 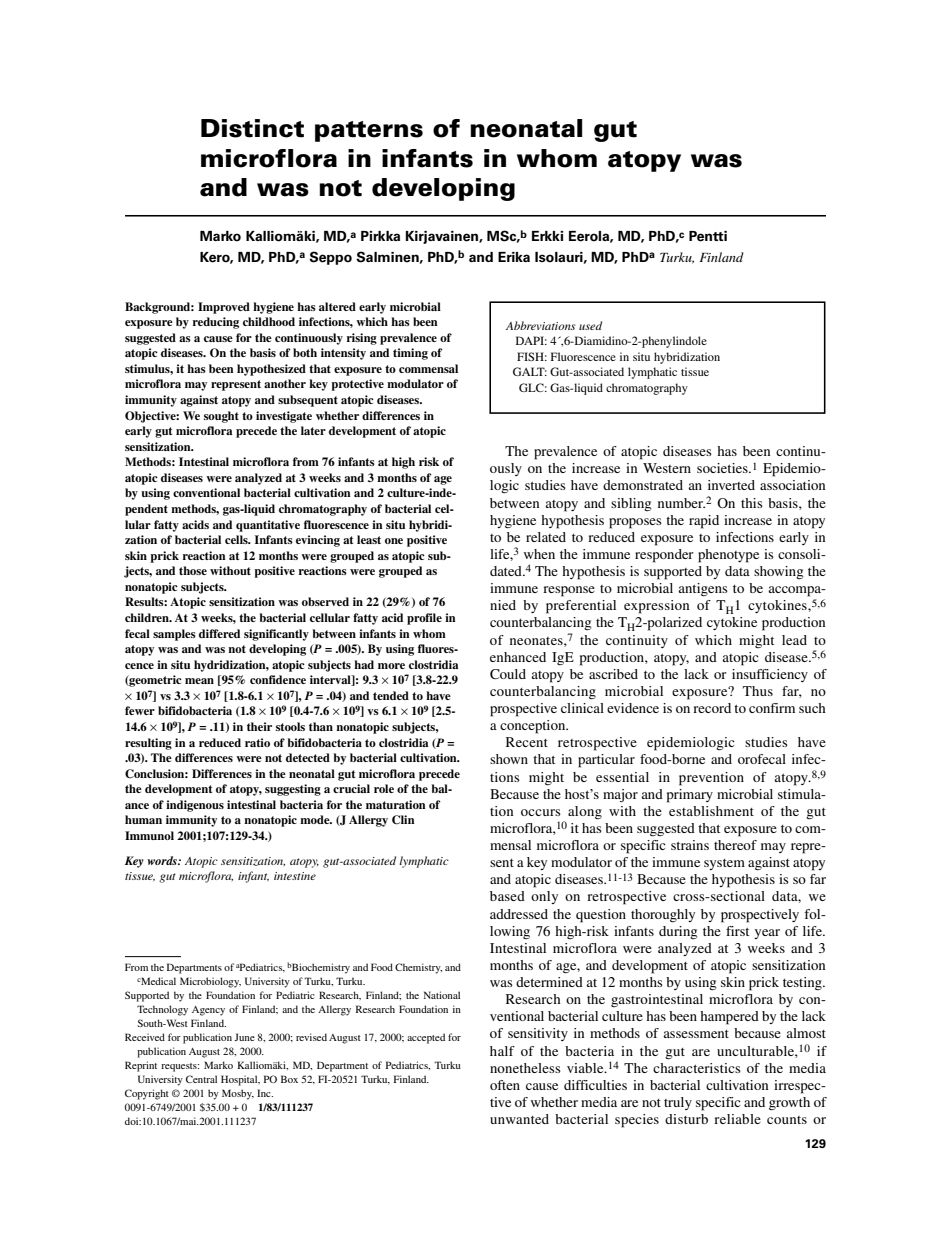 I want to click on establishment, so click(x=711, y=811).
